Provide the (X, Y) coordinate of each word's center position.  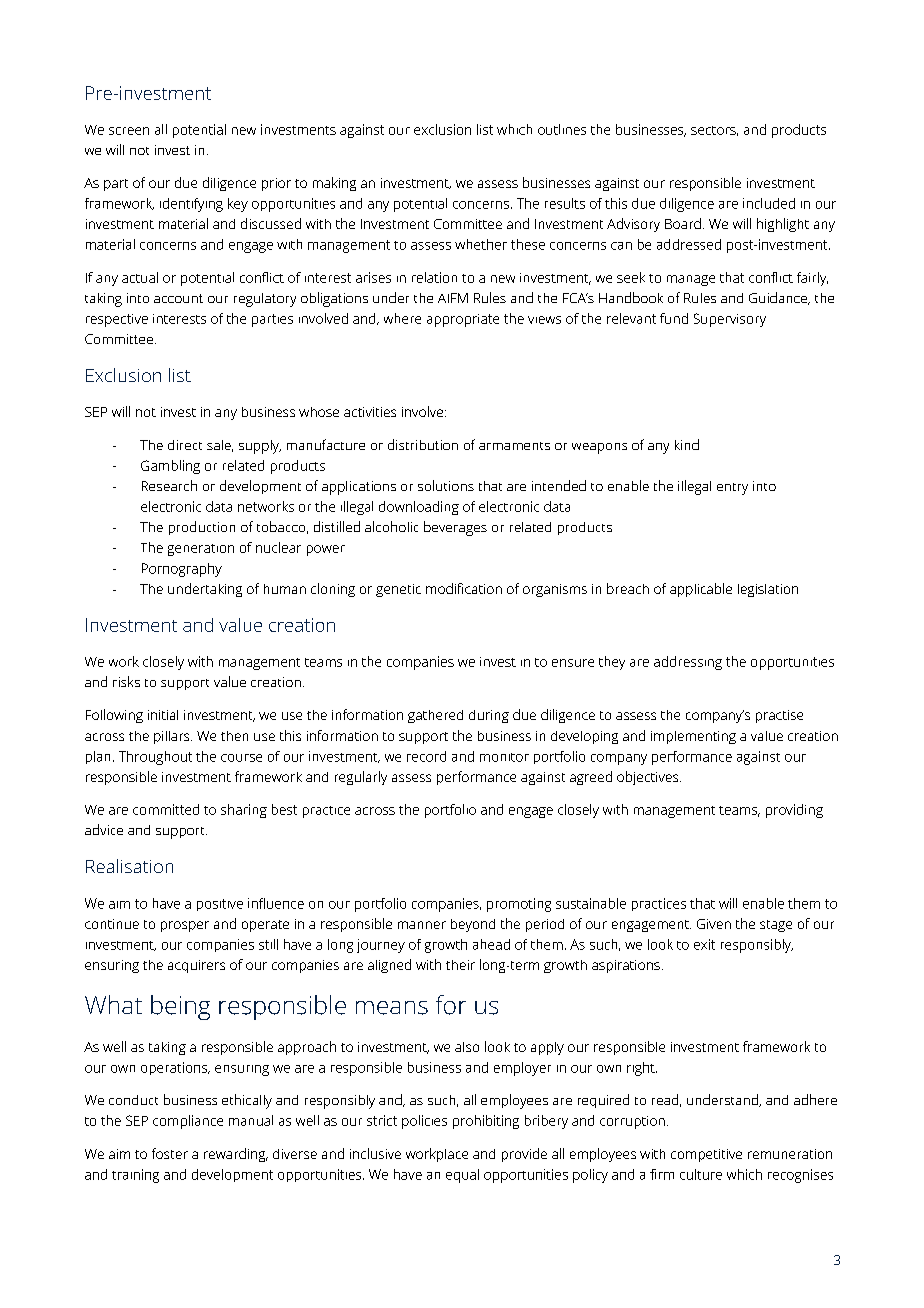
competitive (706, 1155)
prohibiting (486, 1122)
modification (464, 588)
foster (170, 1153)
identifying (191, 205)
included (769, 203)
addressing (688, 663)
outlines (562, 129)
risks (126, 681)
